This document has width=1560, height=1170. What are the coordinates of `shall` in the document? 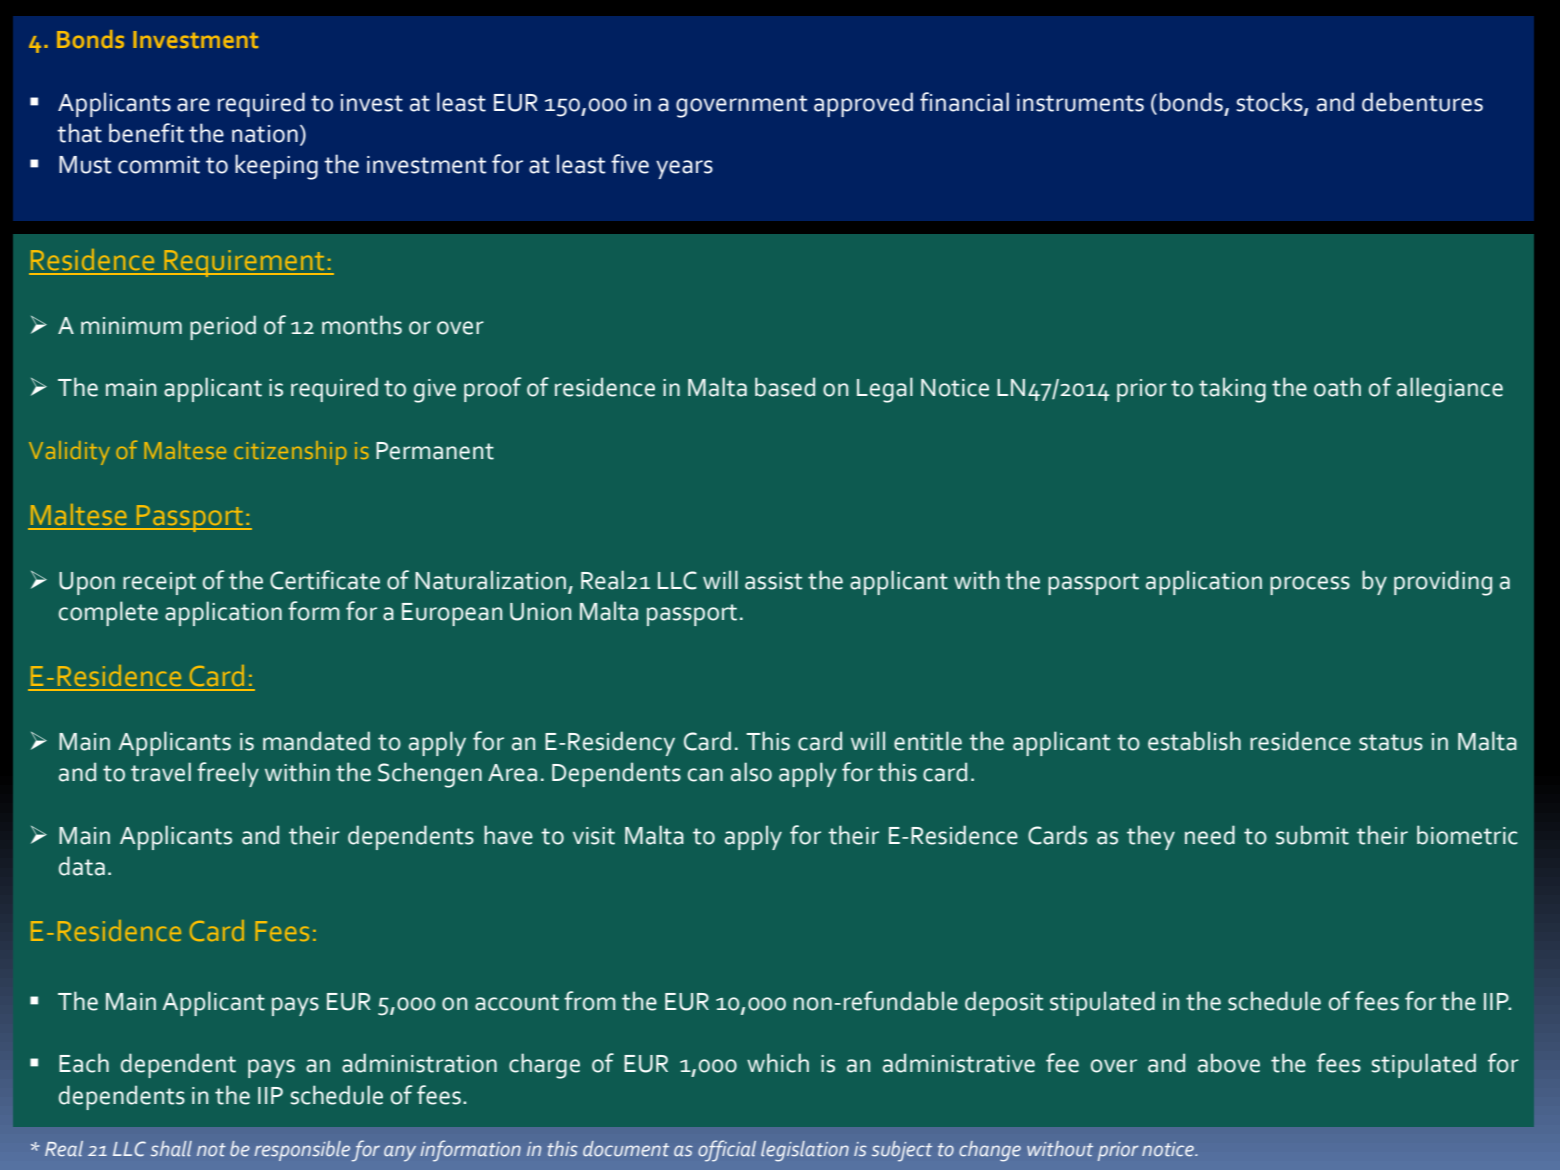 It's located at (171, 1149).
